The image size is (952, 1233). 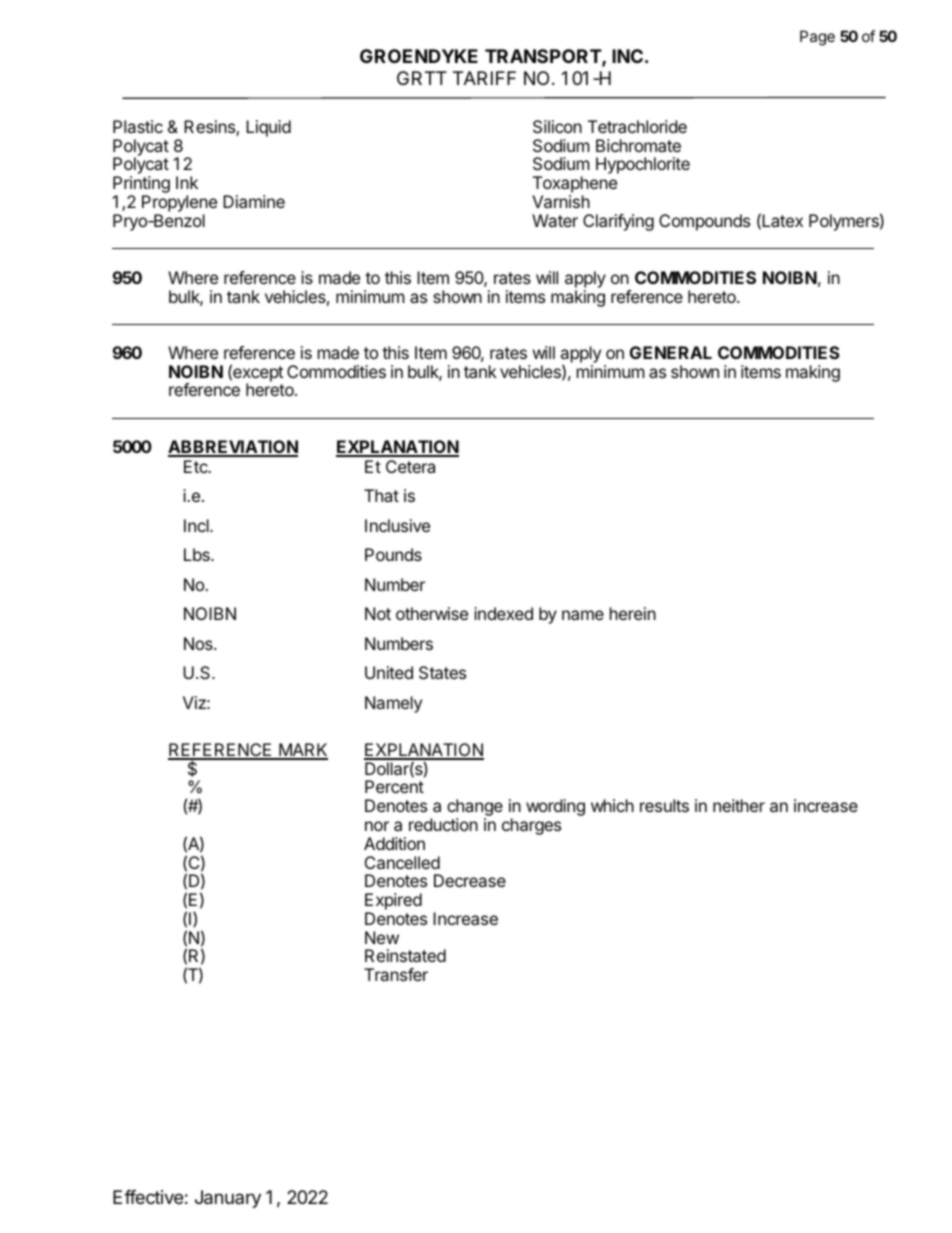 What do you see at coordinates (382, 937) in the image?
I see `New` at bounding box center [382, 937].
